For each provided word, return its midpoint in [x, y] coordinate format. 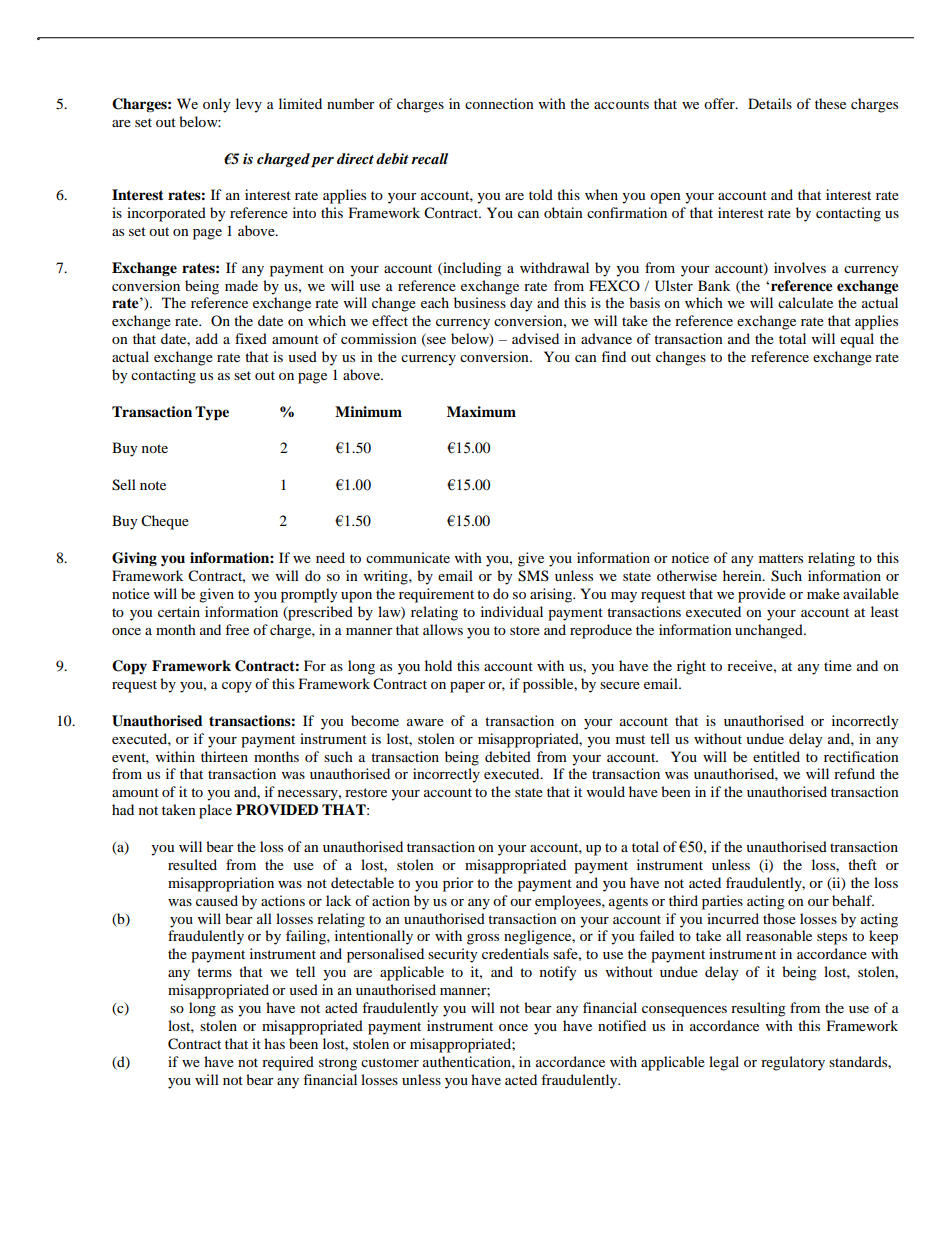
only [217, 105]
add [207, 338]
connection [499, 103]
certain [179, 611]
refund [854, 773]
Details [770, 103]
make [823, 593]
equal [857, 340]
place [215, 811]
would [606, 791]
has [274, 1043]
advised [535, 338]
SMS [533, 576]
